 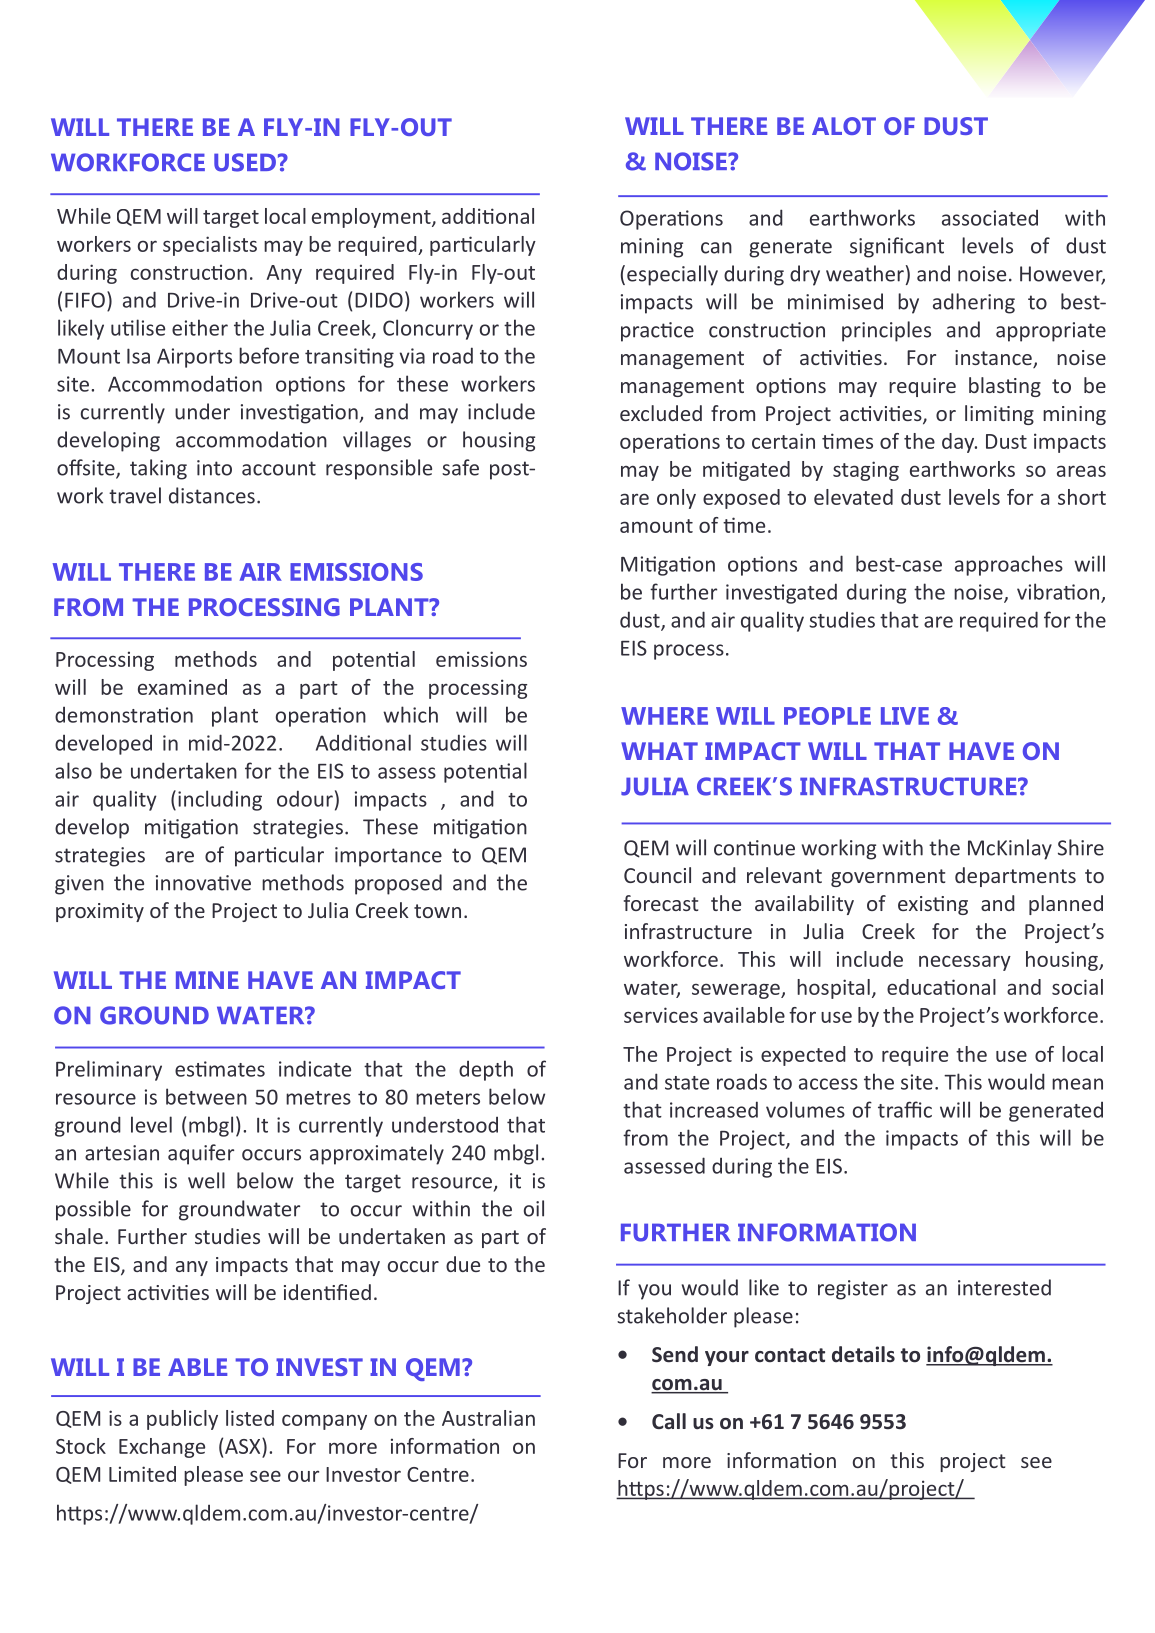 I want to click on associated, so click(x=990, y=218).
